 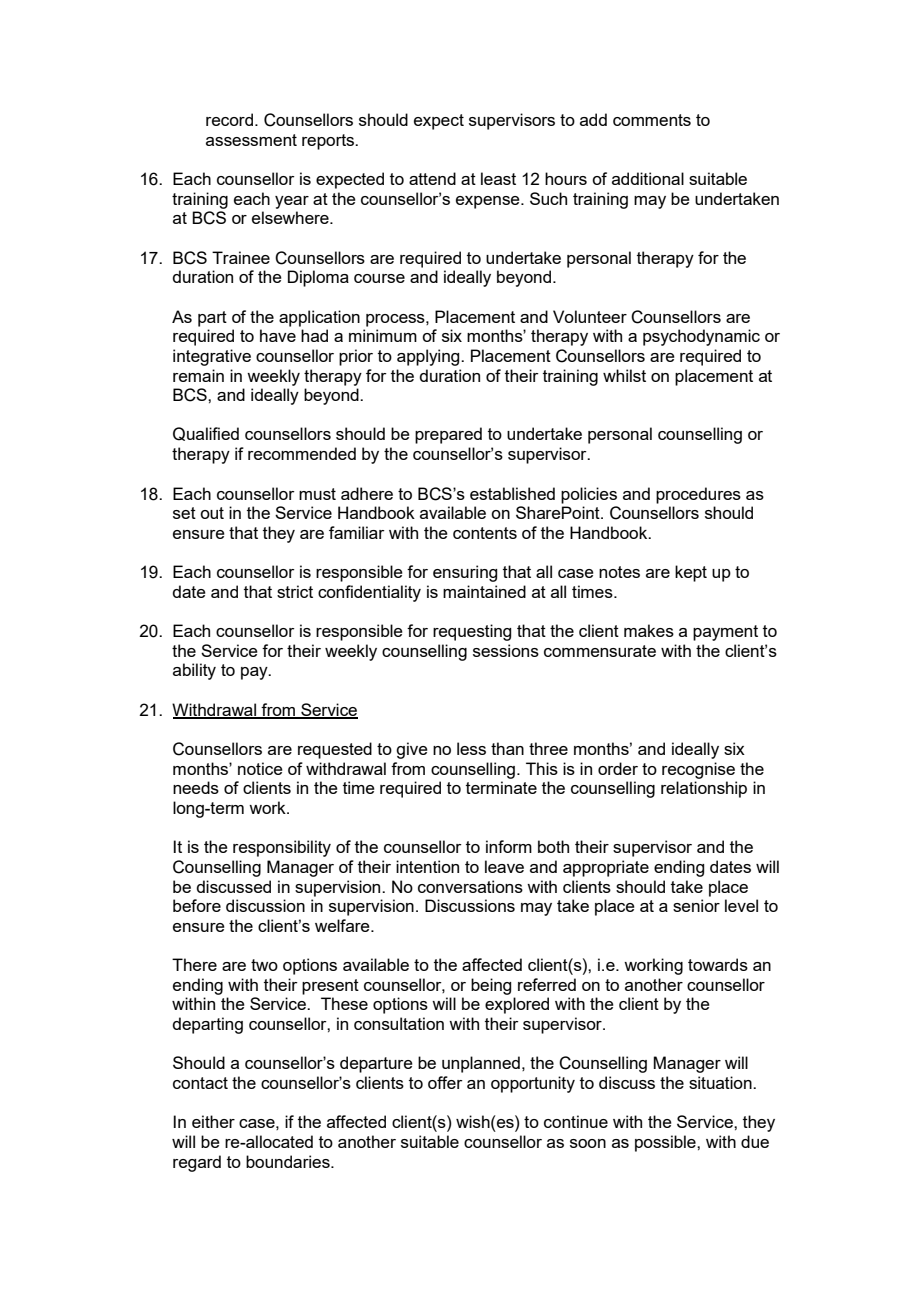 I want to click on requesting, so click(x=472, y=632).
